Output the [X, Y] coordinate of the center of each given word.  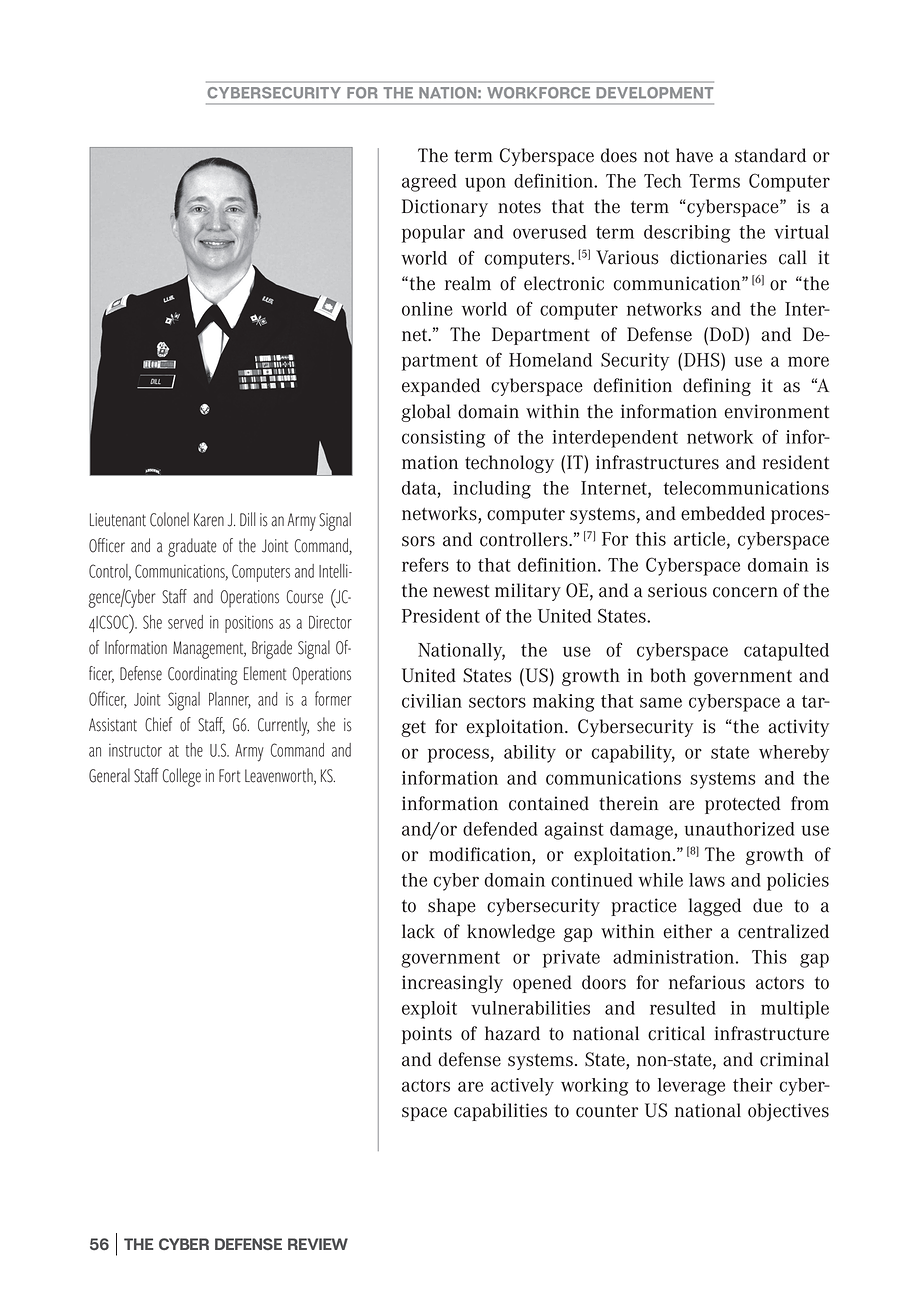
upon [485, 184]
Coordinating [203, 675]
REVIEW [318, 1244]
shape [452, 907]
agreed [429, 183]
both [668, 675]
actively [522, 1087]
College [182, 777]
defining [717, 387]
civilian [432, 701]
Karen [209, 520]
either [687, 931]
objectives [788, 1112]
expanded [441, 387]
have [694, 155]
